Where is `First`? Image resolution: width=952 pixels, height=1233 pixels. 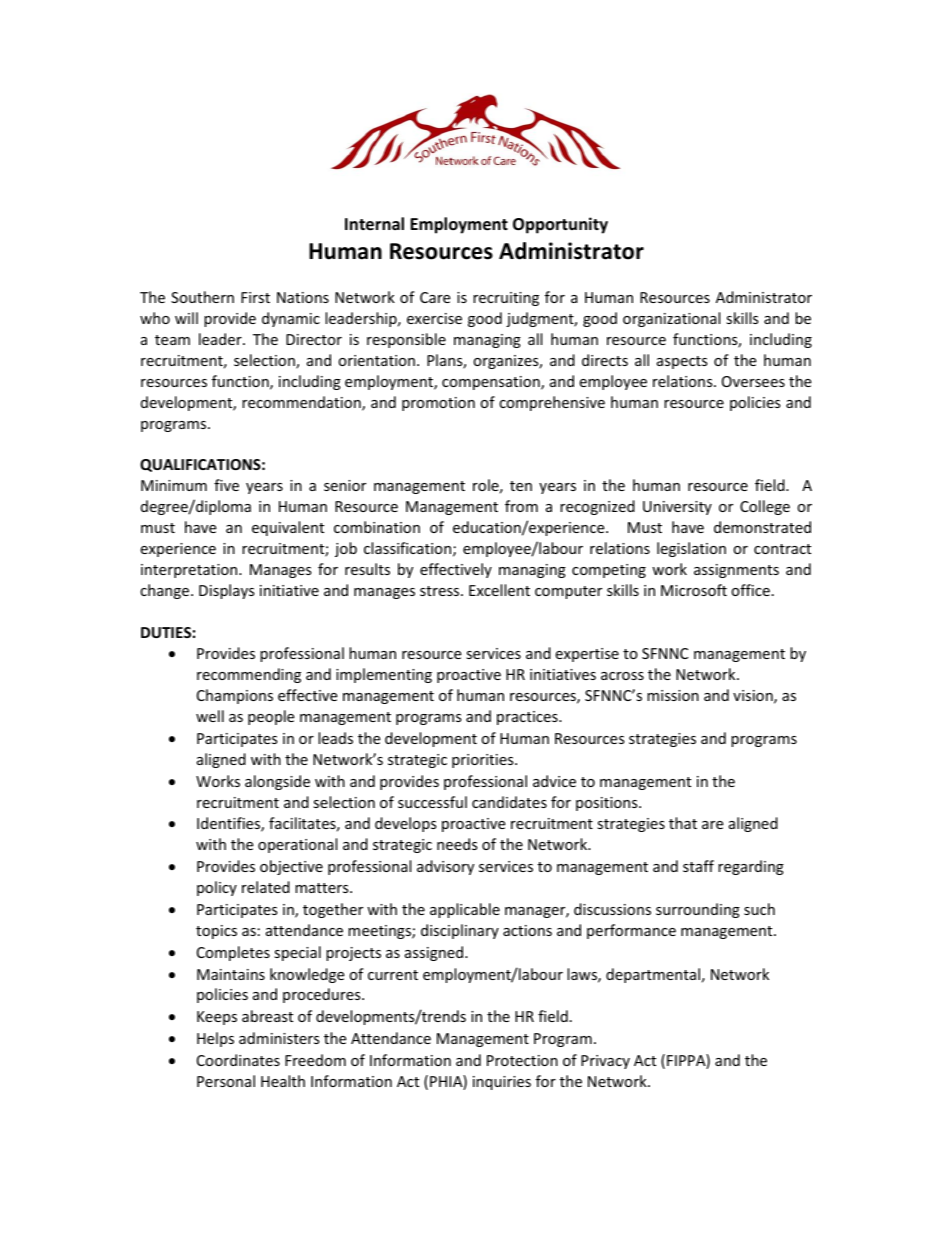
First is located at coordinates (255, 297).
